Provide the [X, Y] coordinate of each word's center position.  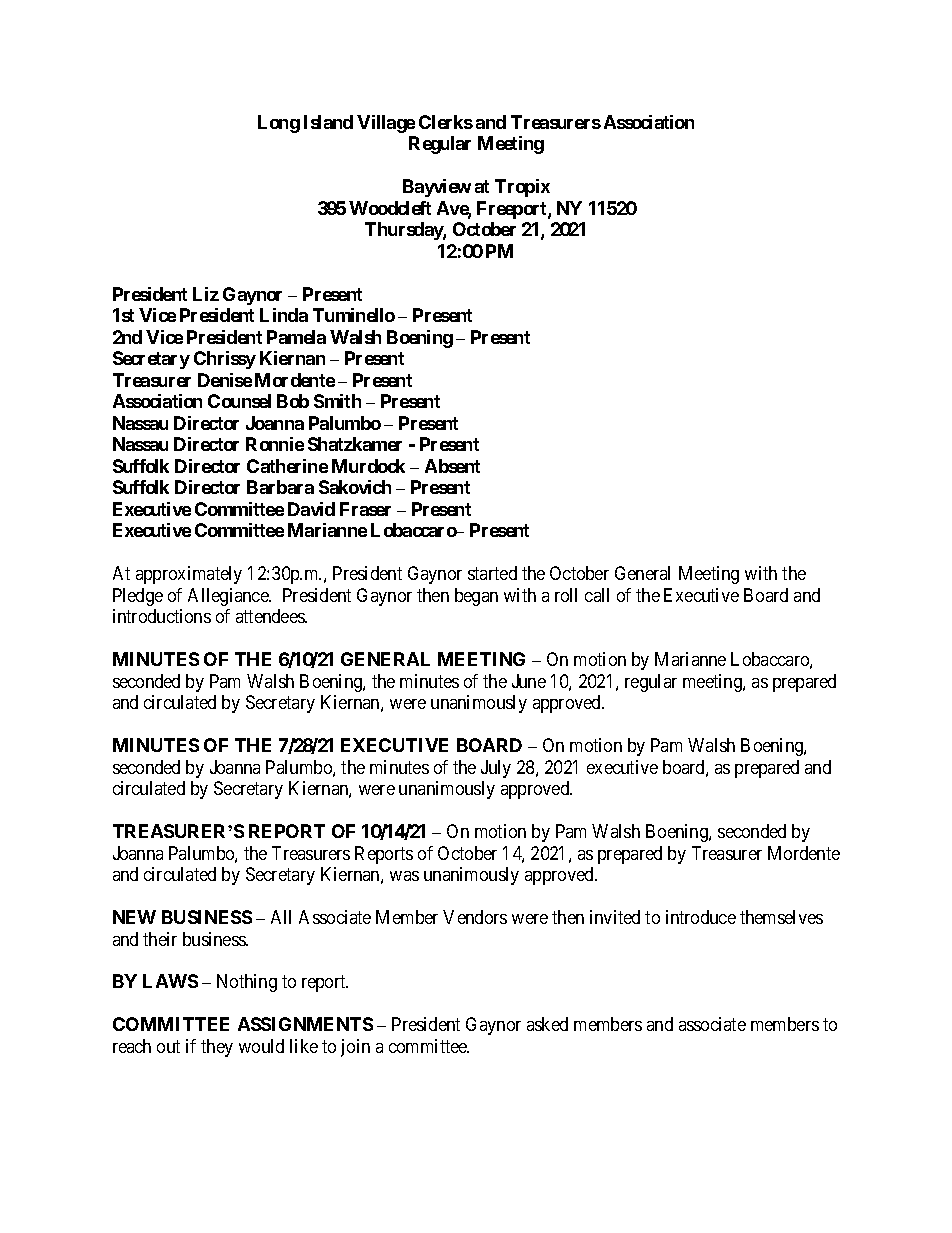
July [496, 769]
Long [279, 124]
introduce [701, 917]
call [597, 595]
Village [386, 124]
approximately [189, 575]
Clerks [446, 122]
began [476, 597]
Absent [452, 466]
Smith [337, 401]
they [217, 1048]
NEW [134, 917]
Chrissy [225, 360]
